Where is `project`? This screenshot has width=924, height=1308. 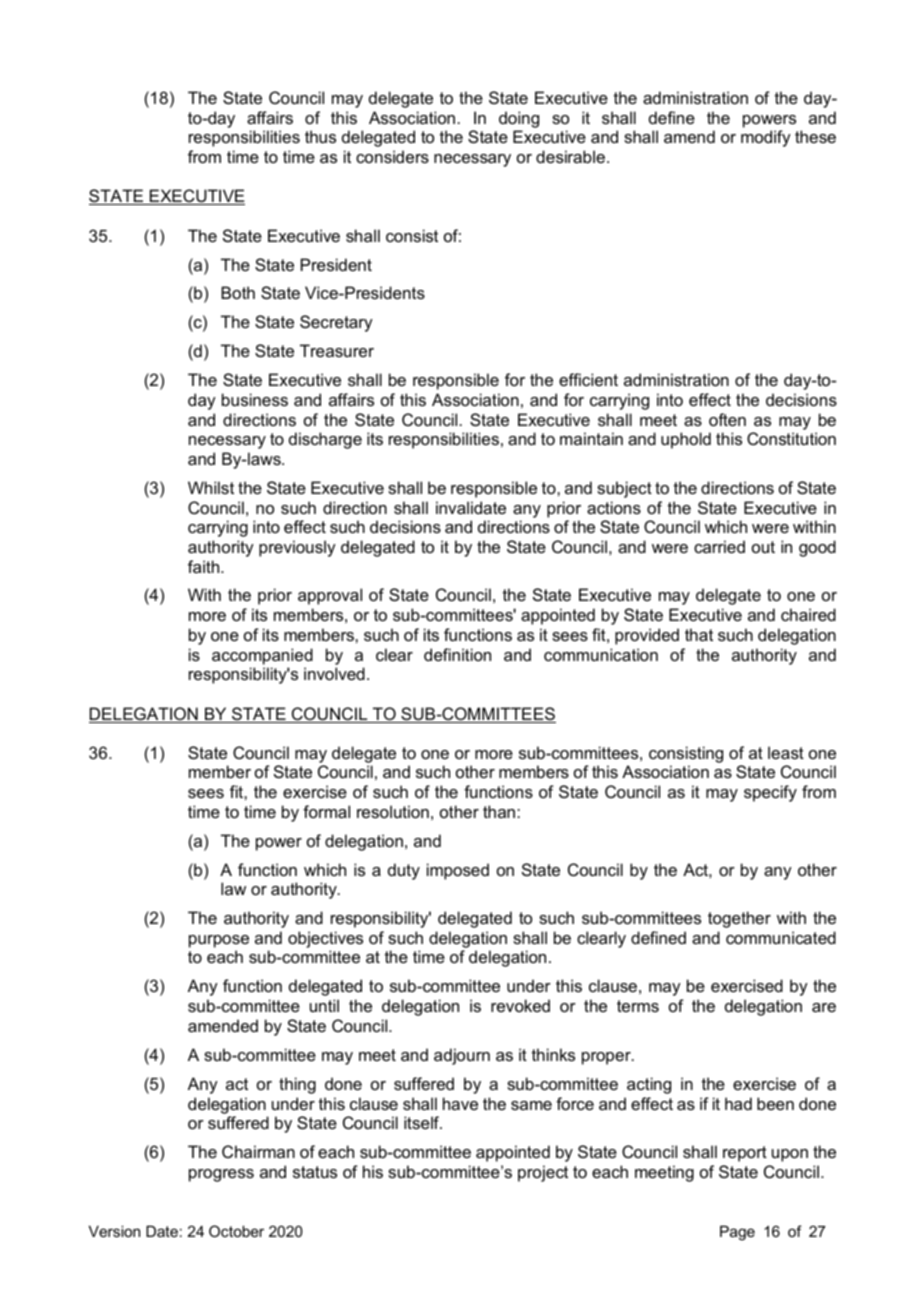 project is located at coordinates (543, 1173).
